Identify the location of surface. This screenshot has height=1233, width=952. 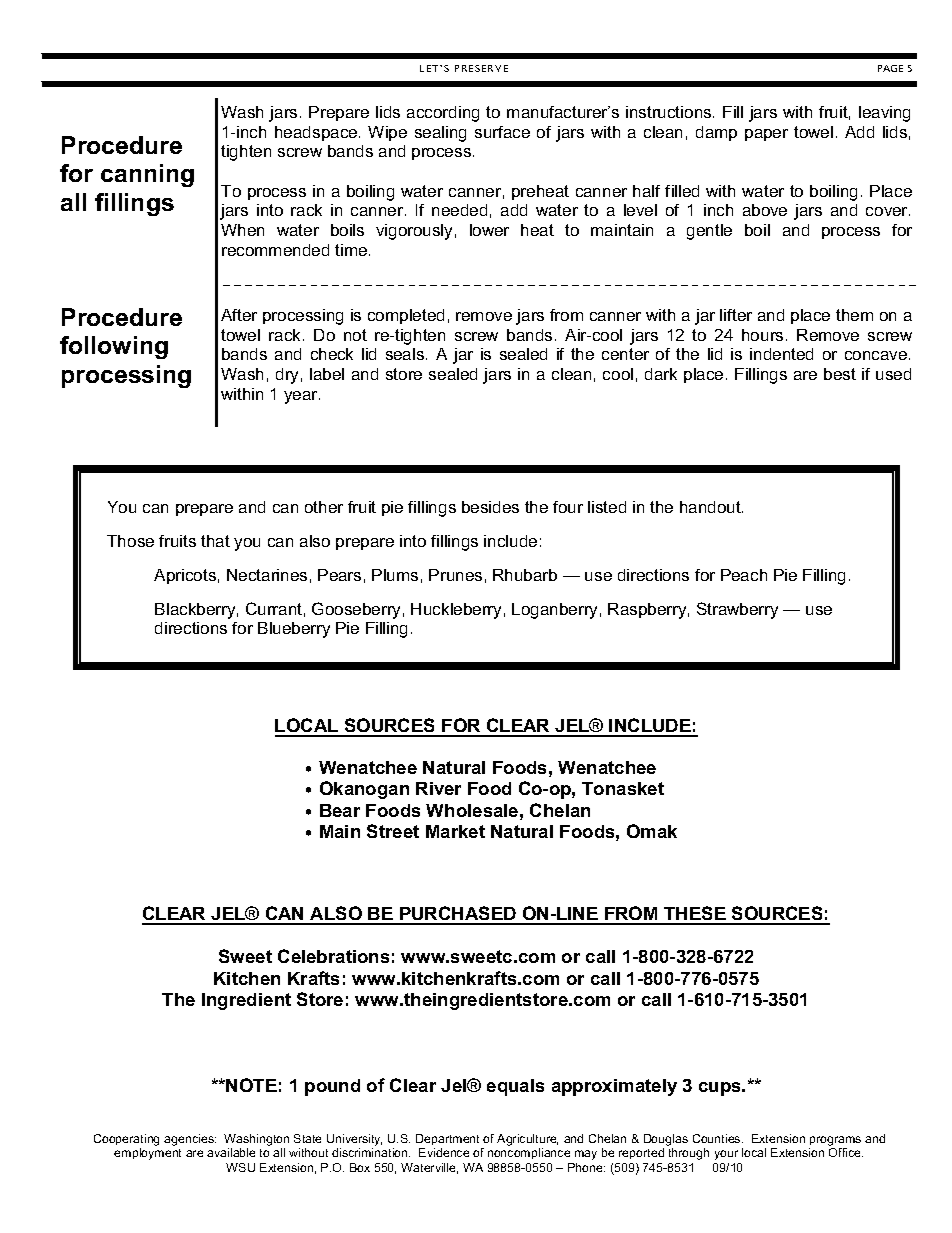
(502, 132).
